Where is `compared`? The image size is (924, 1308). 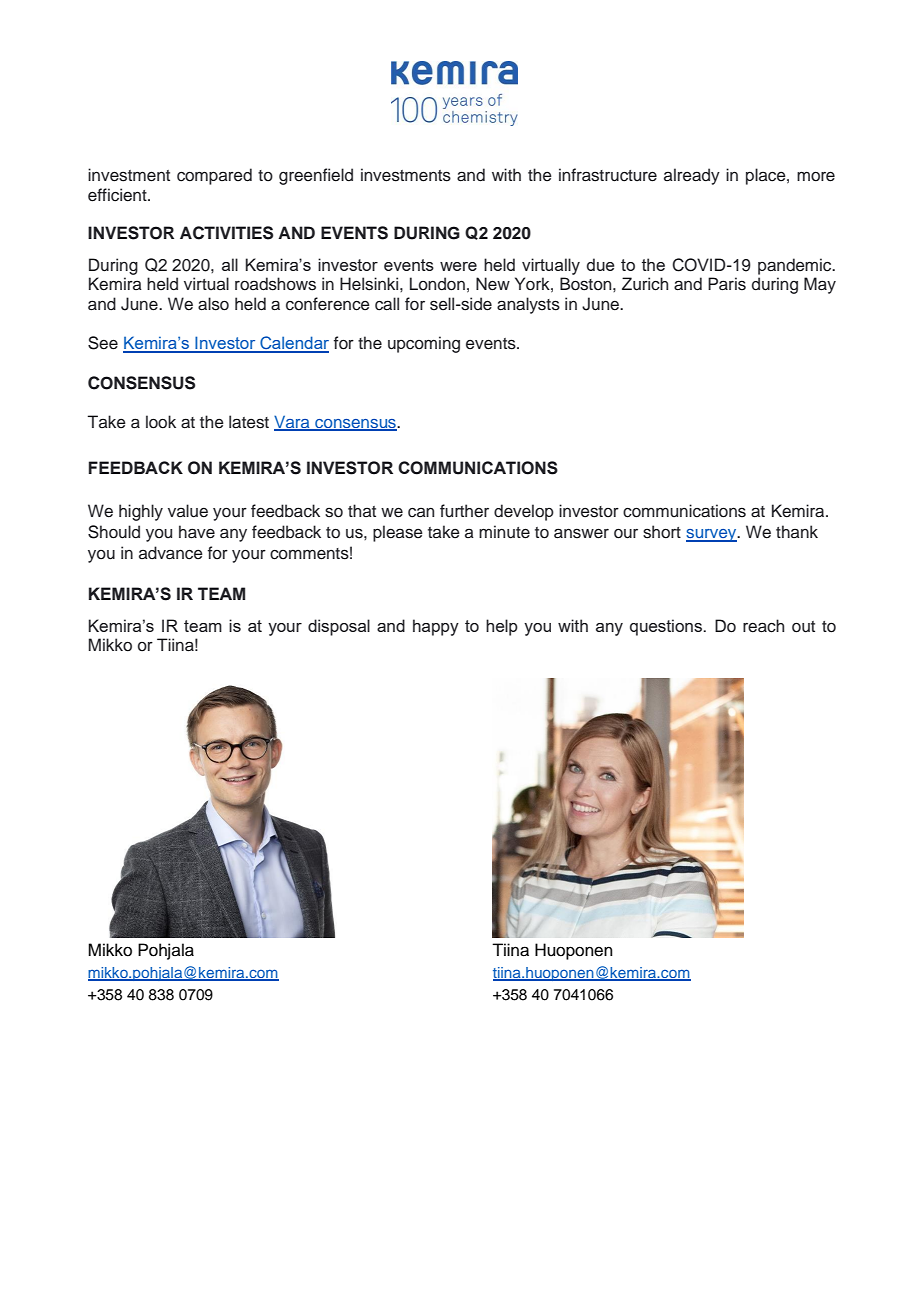
compared is located at coordinates (214, 176).
